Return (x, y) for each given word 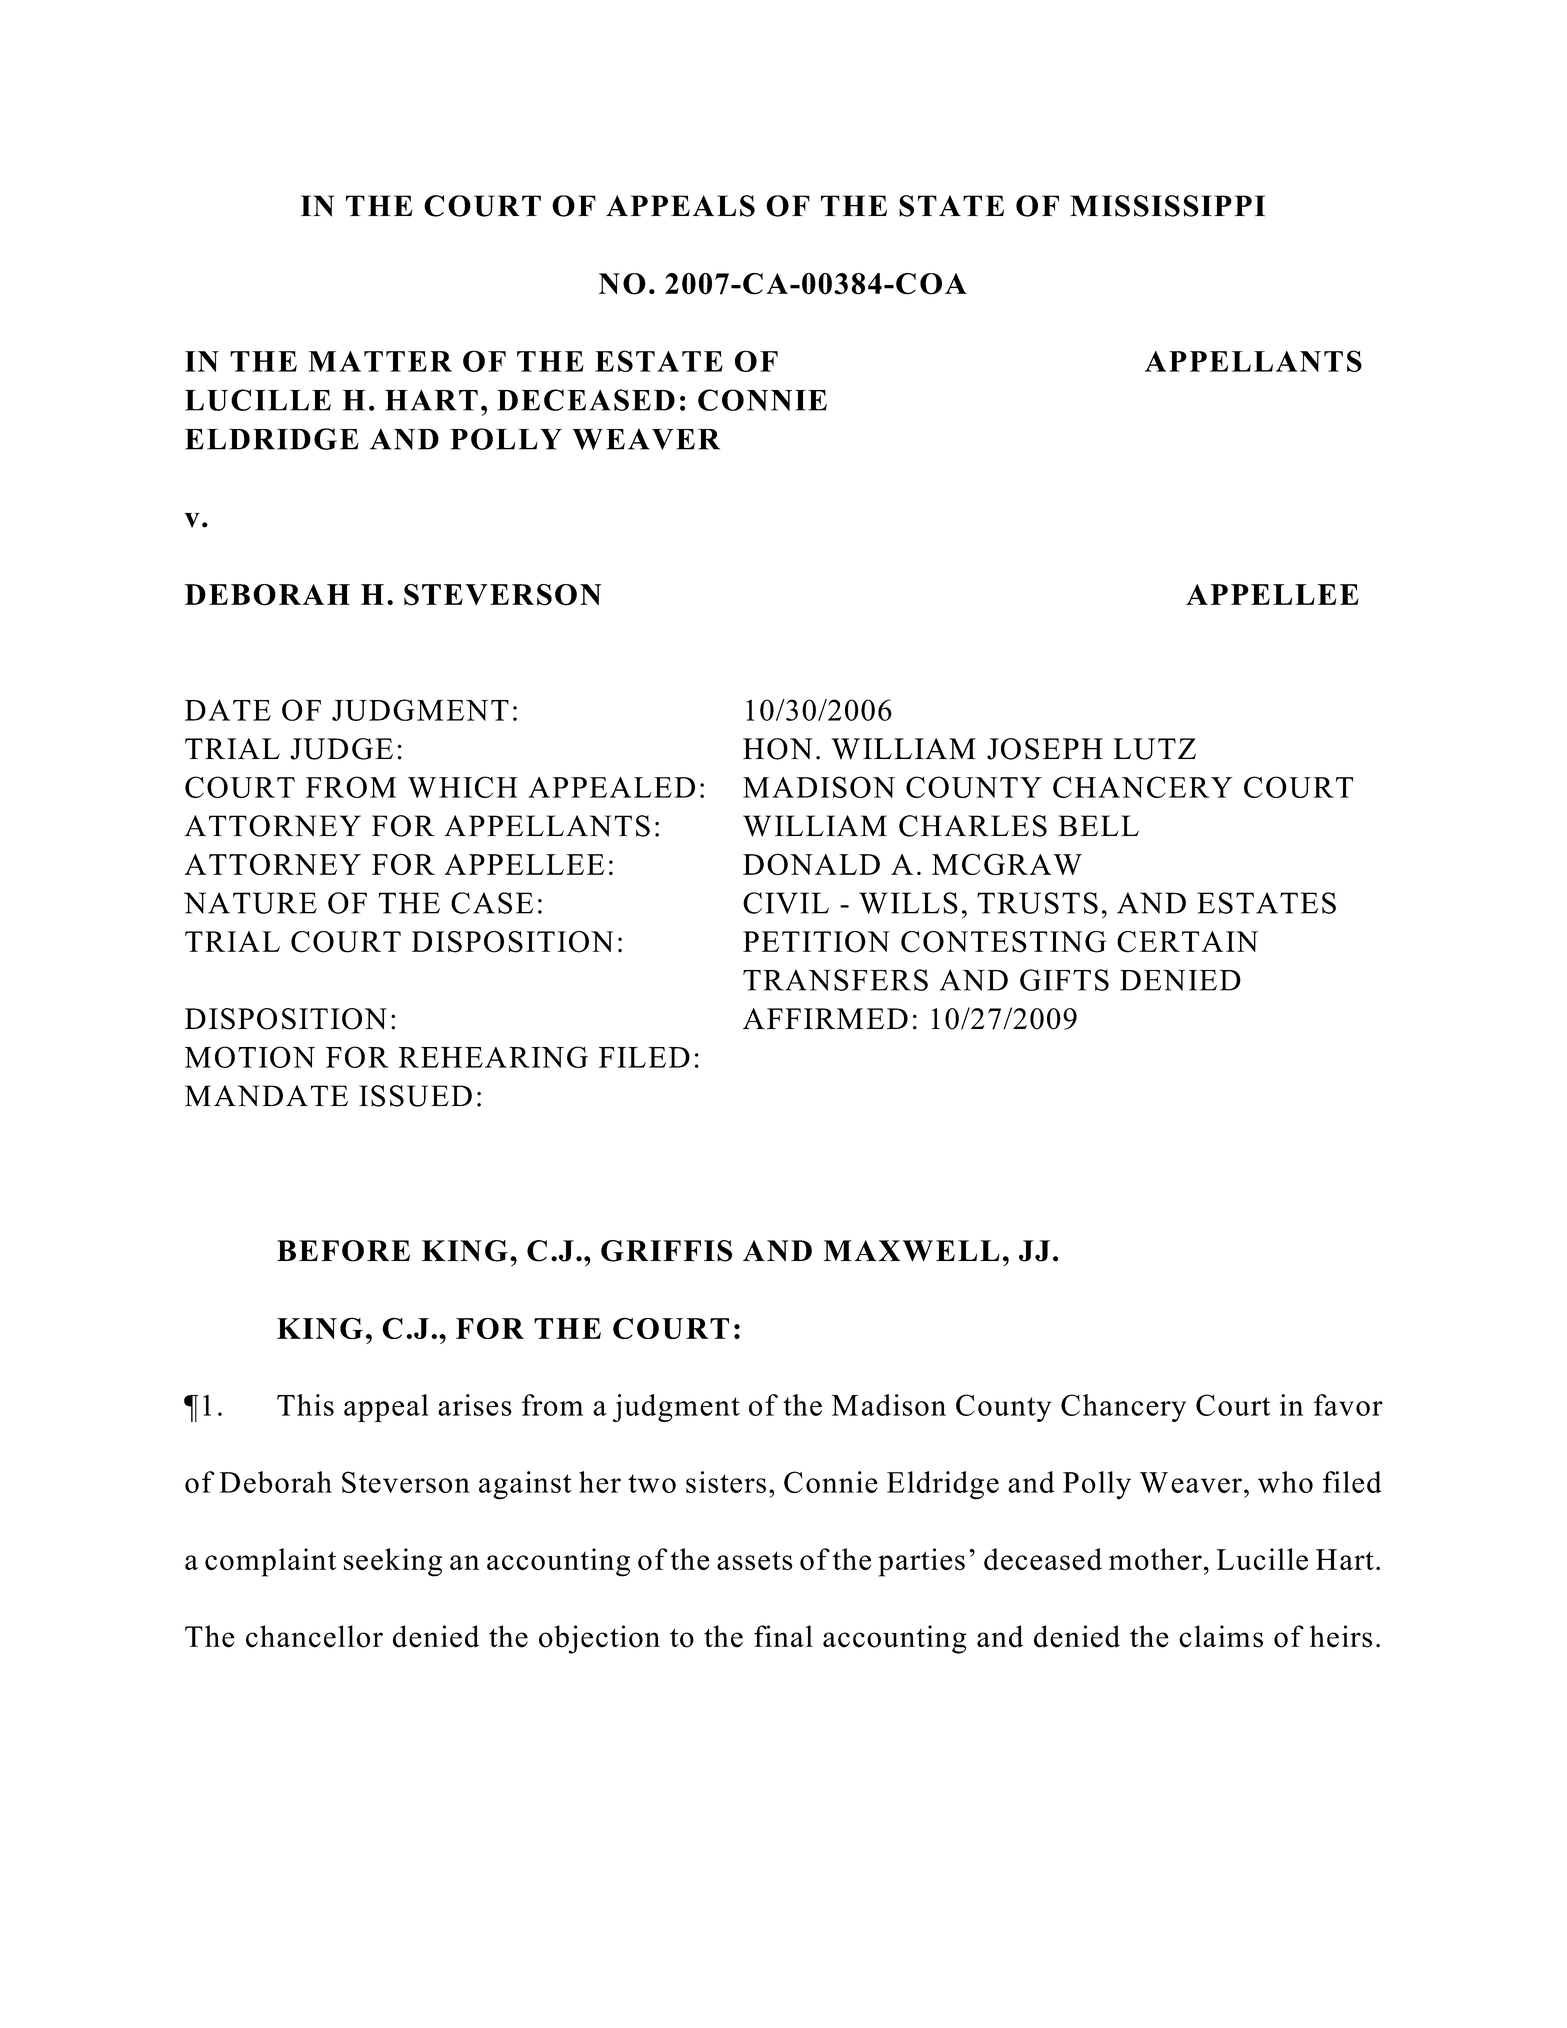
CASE (492, 903)
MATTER (380, 361)
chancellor (314, 1636)
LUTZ (1155, 749)
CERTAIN (1187, 942)
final (783, 1636)
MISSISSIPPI (1167, 206)
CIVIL (786, 903)
